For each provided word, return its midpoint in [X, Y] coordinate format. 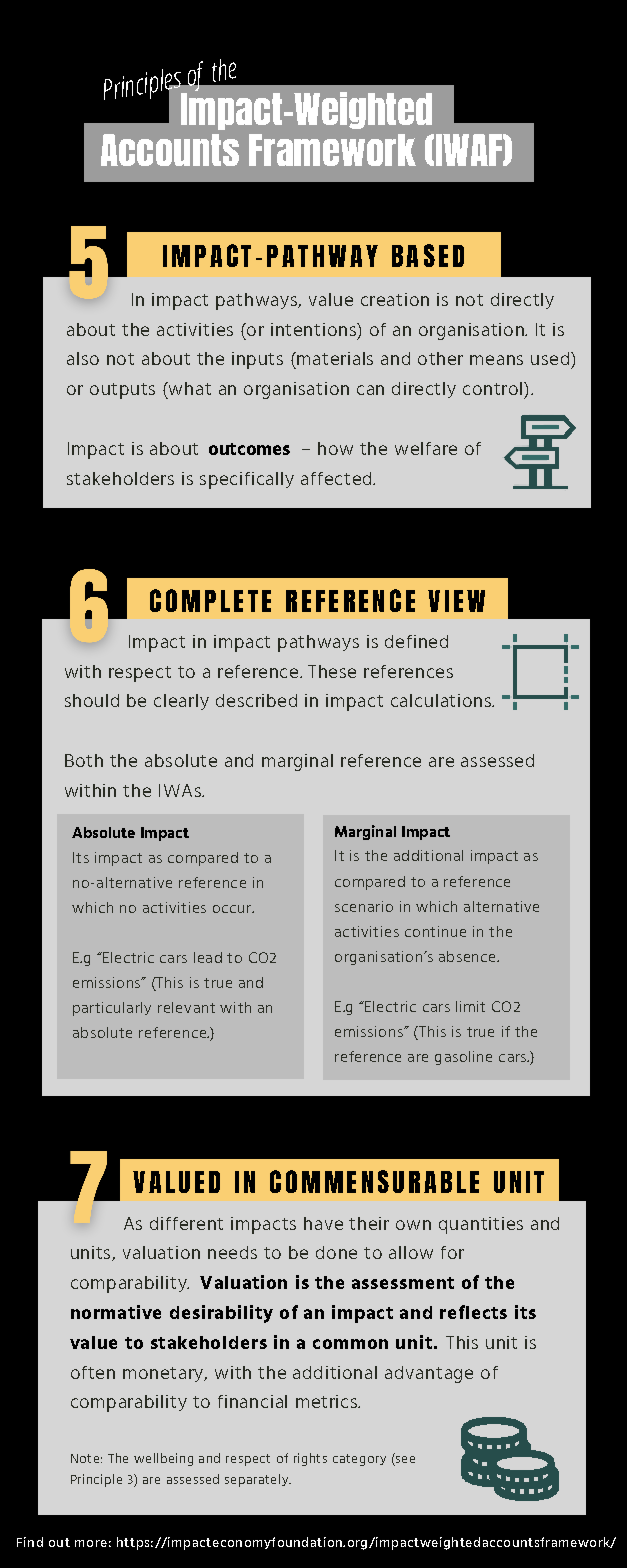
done [336, 1252]
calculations [442, 700]
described [256, 700]
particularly [112, 1009]
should [92, 700]
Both [84, 760]
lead [208, 957]
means [496, 360]
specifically [247, 480]
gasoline [463, 1058]
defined [416, 641]
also [83, 358]
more [91, 1543]
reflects [473, 1312]
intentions [314, 329]
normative [116, 1312]
